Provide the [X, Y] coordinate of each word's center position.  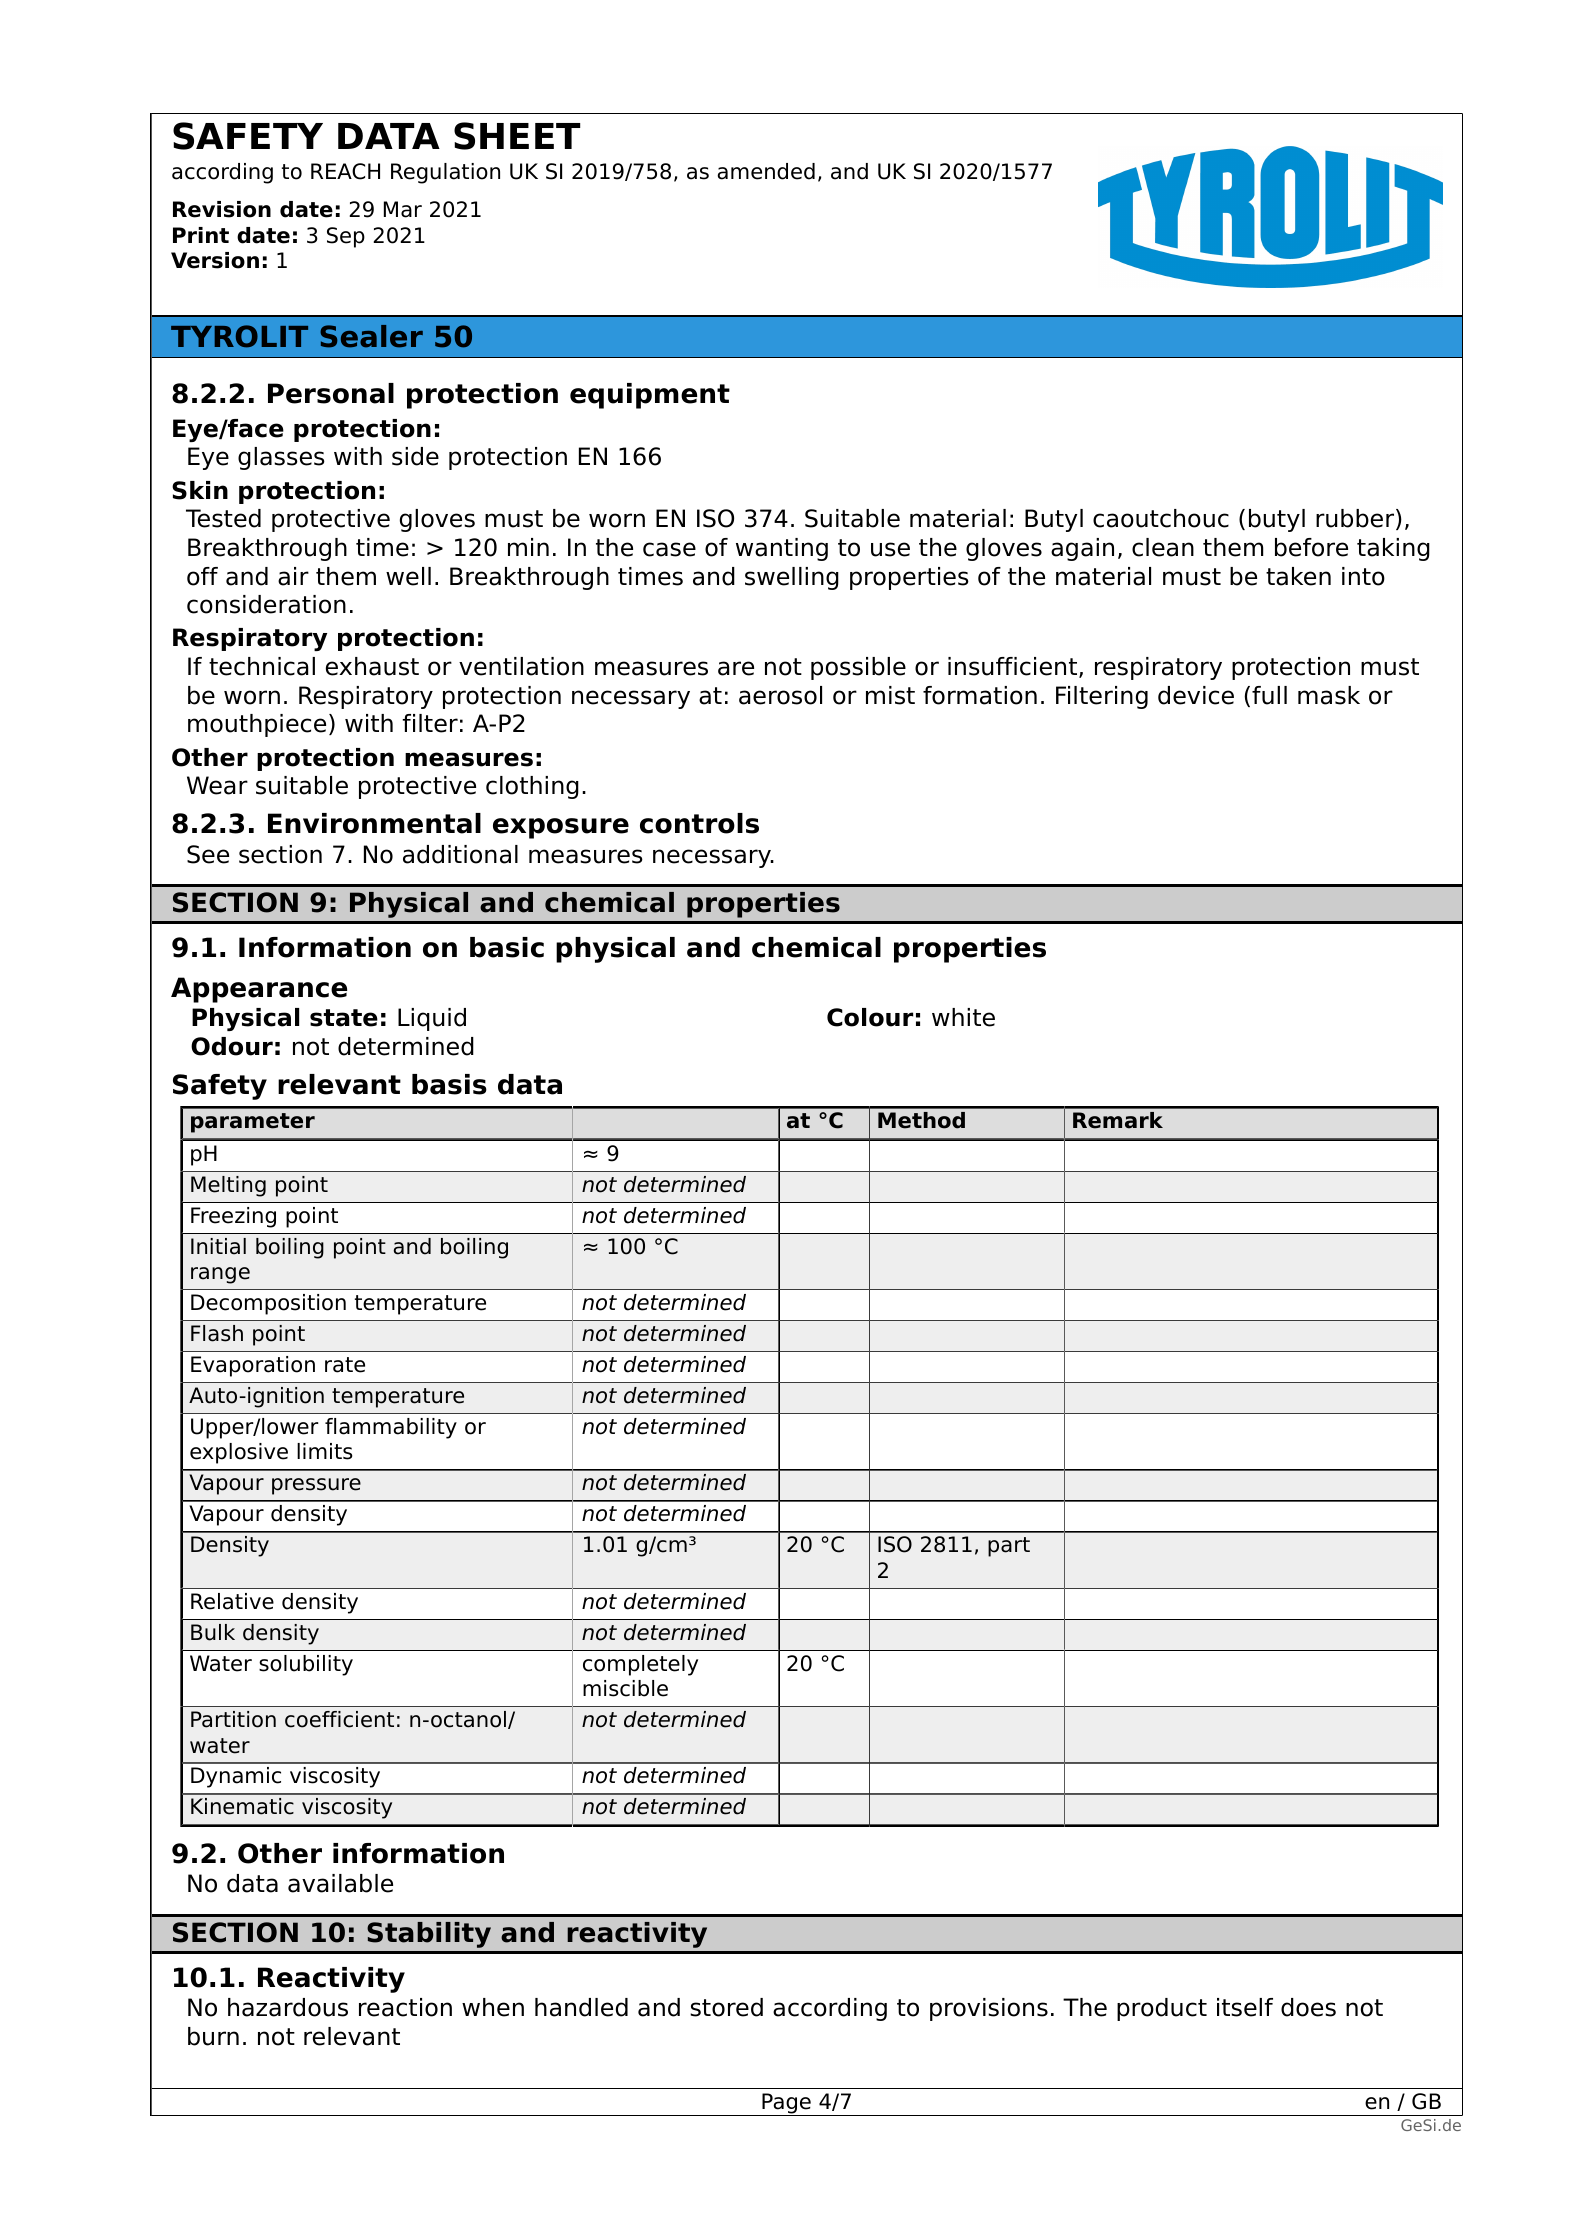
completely [640, 1665]
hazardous [288, 2007]
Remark [1118, 1120]
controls [699, 823]
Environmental [374, 823]
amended [766, 171]
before [1311, 547]
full [1269, 695]
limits [325, 1451]
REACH [345, 171]
